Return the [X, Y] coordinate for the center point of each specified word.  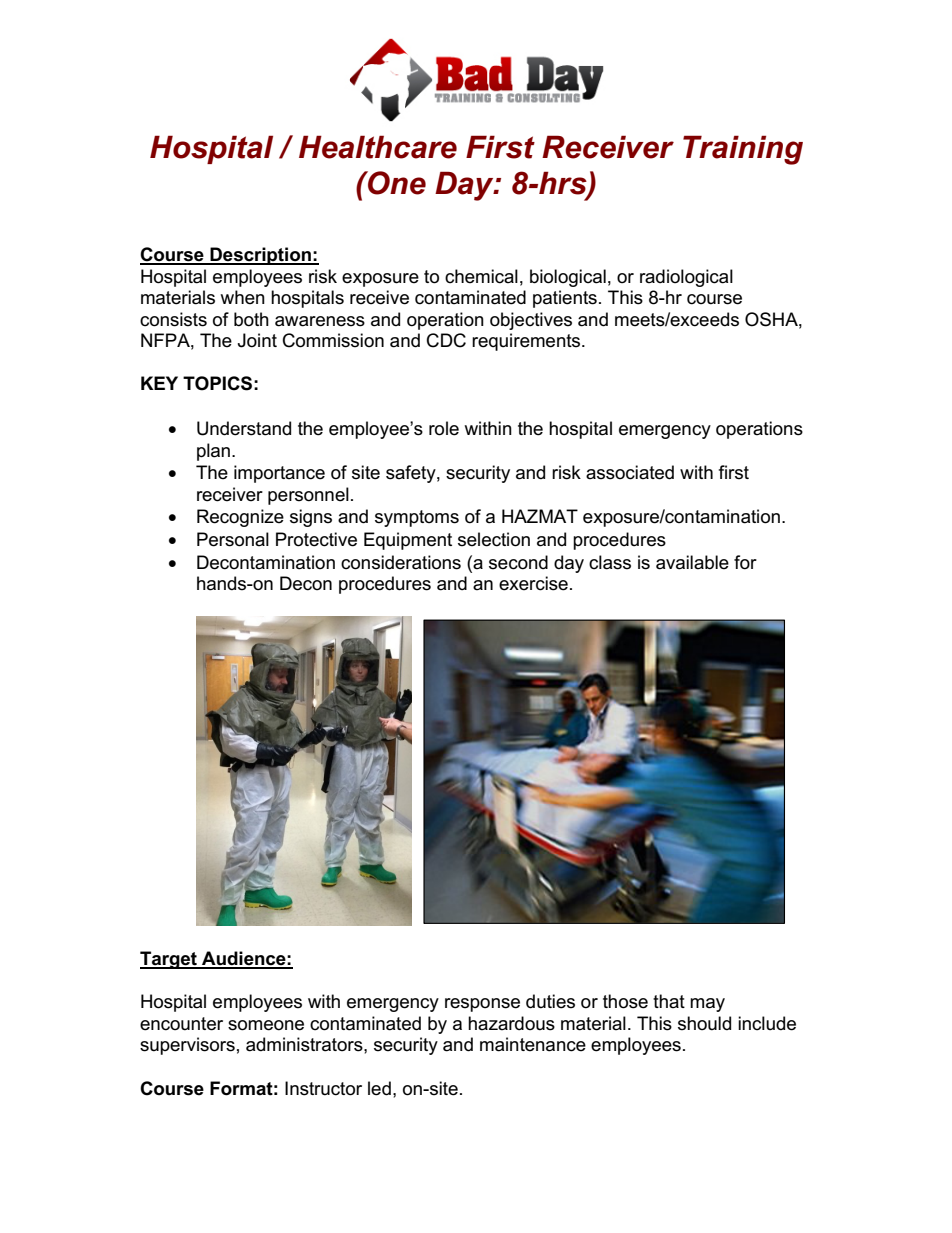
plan [213, 452]
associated [630, 472]
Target [169, 960]
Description [260, 256]
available [692, 562]
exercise [533, 583]
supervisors [187, 1046]
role [444, 428]
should [704, 1023]
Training [743, 150]
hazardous [511, 1023]
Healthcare [378, 147]
